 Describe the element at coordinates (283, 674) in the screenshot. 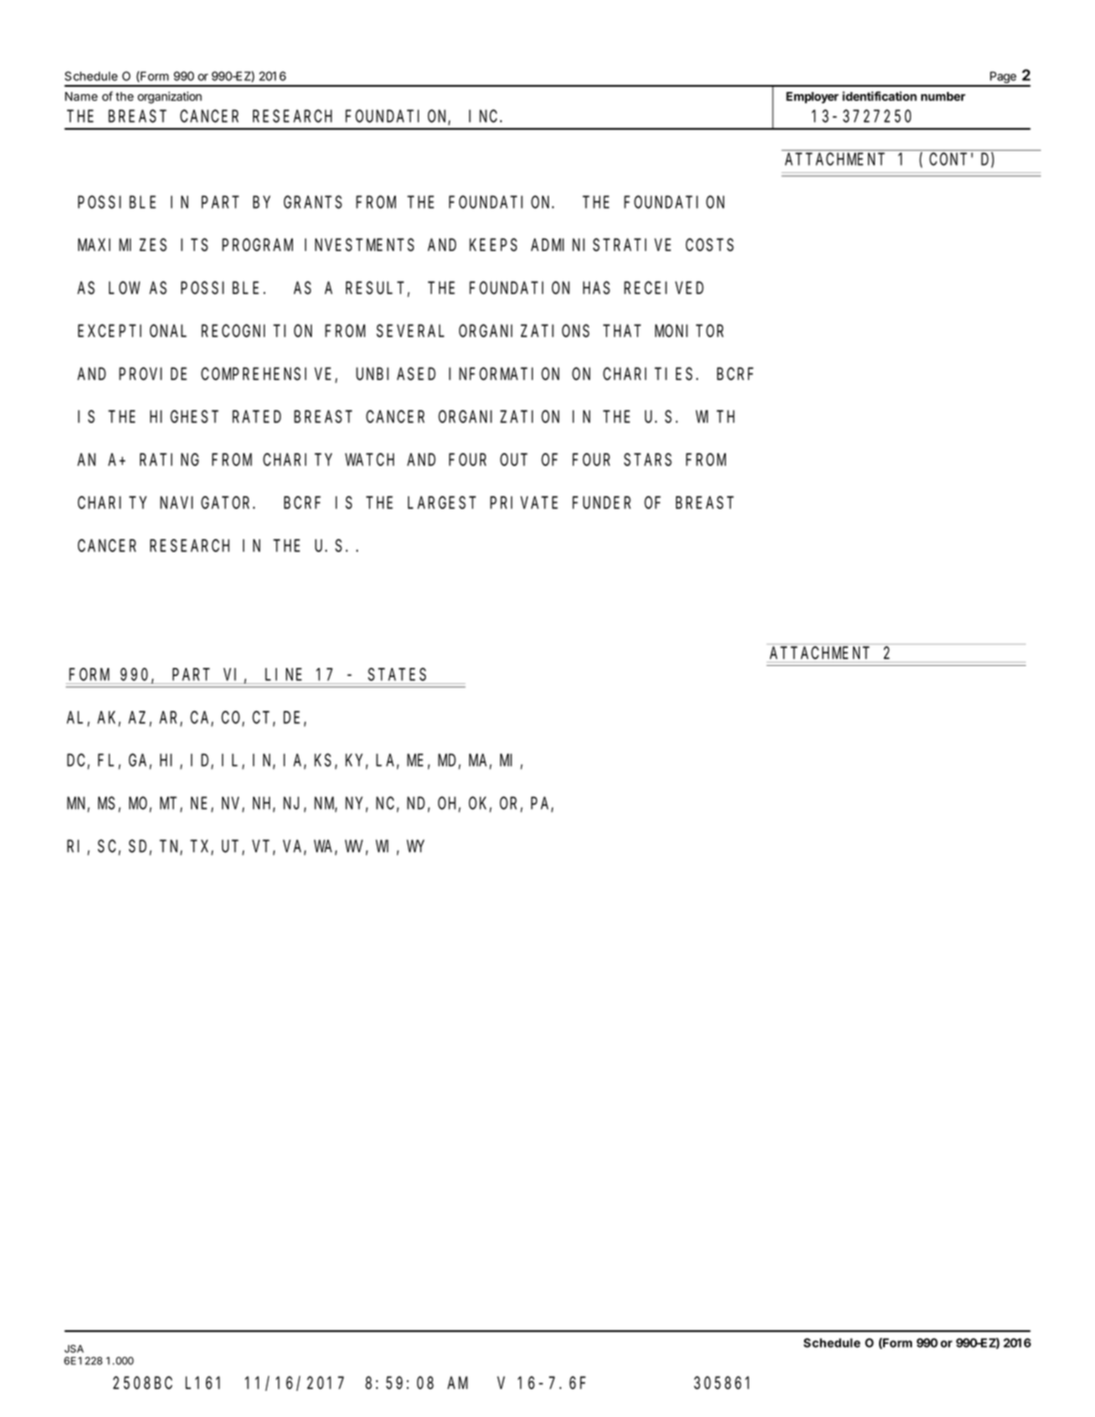

I see `LINE` at that location.
